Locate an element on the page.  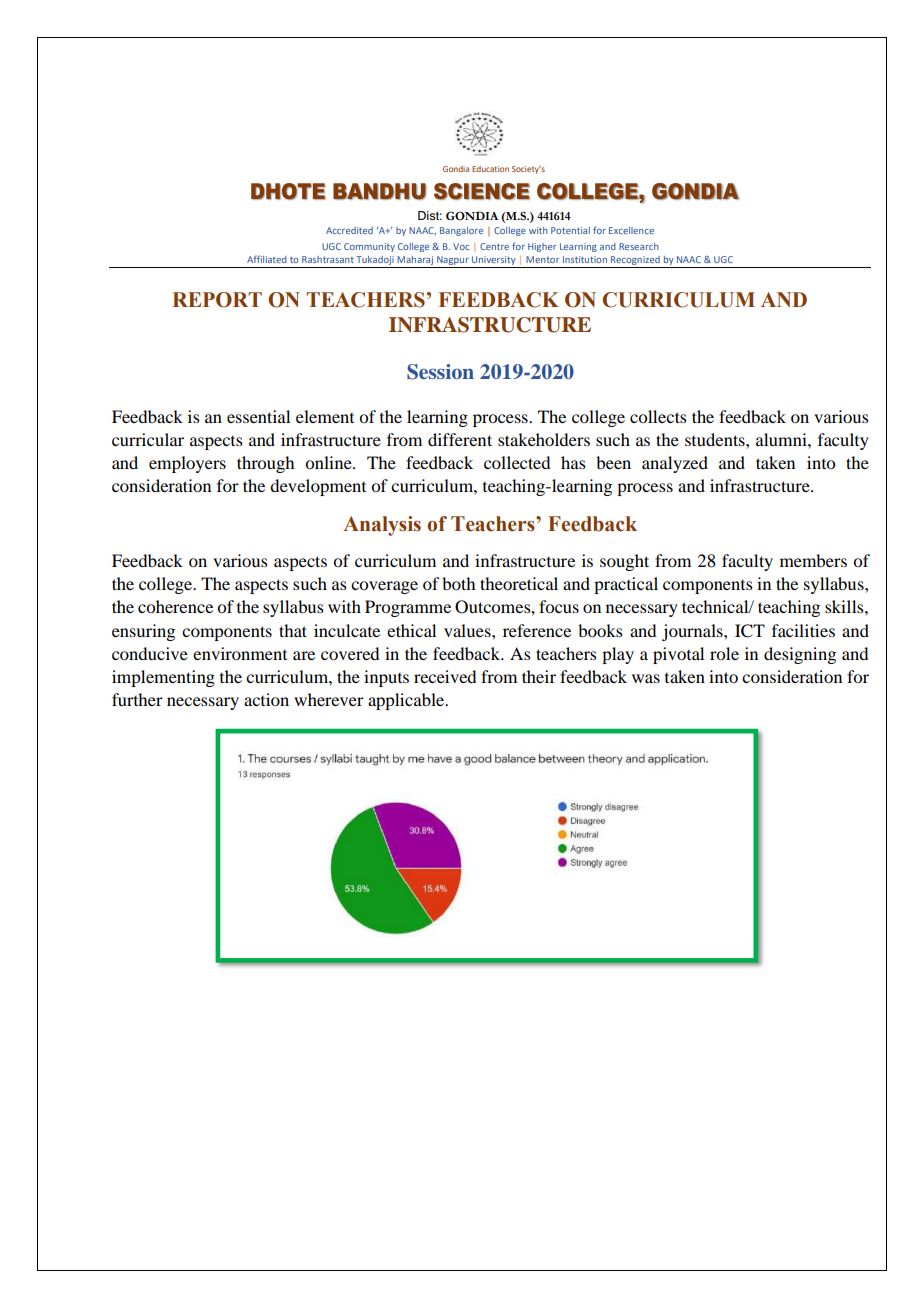
Session is located at coordinates (440, 372).
